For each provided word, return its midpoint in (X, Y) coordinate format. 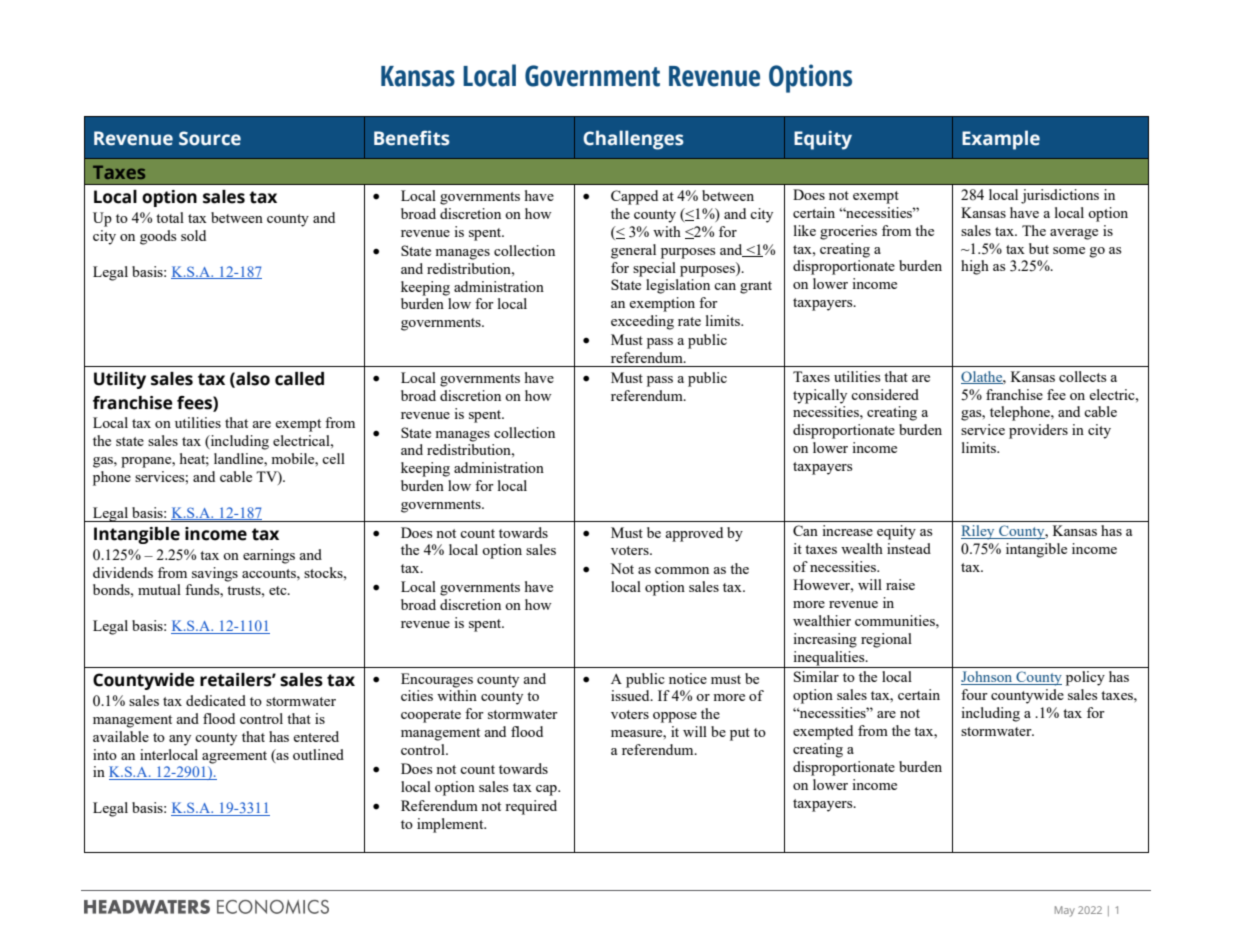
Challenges (633, 140)
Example (1001, 140)
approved (694, 534)
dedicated (216, 700)
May (1065, 911)
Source (210, 138)
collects (1082, 376)
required (531, 807)
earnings (269, 556)
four (974, 694)
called (299, 379)
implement (451, 825)
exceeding (642, 322)
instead (909, 548)
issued (631, 695)
